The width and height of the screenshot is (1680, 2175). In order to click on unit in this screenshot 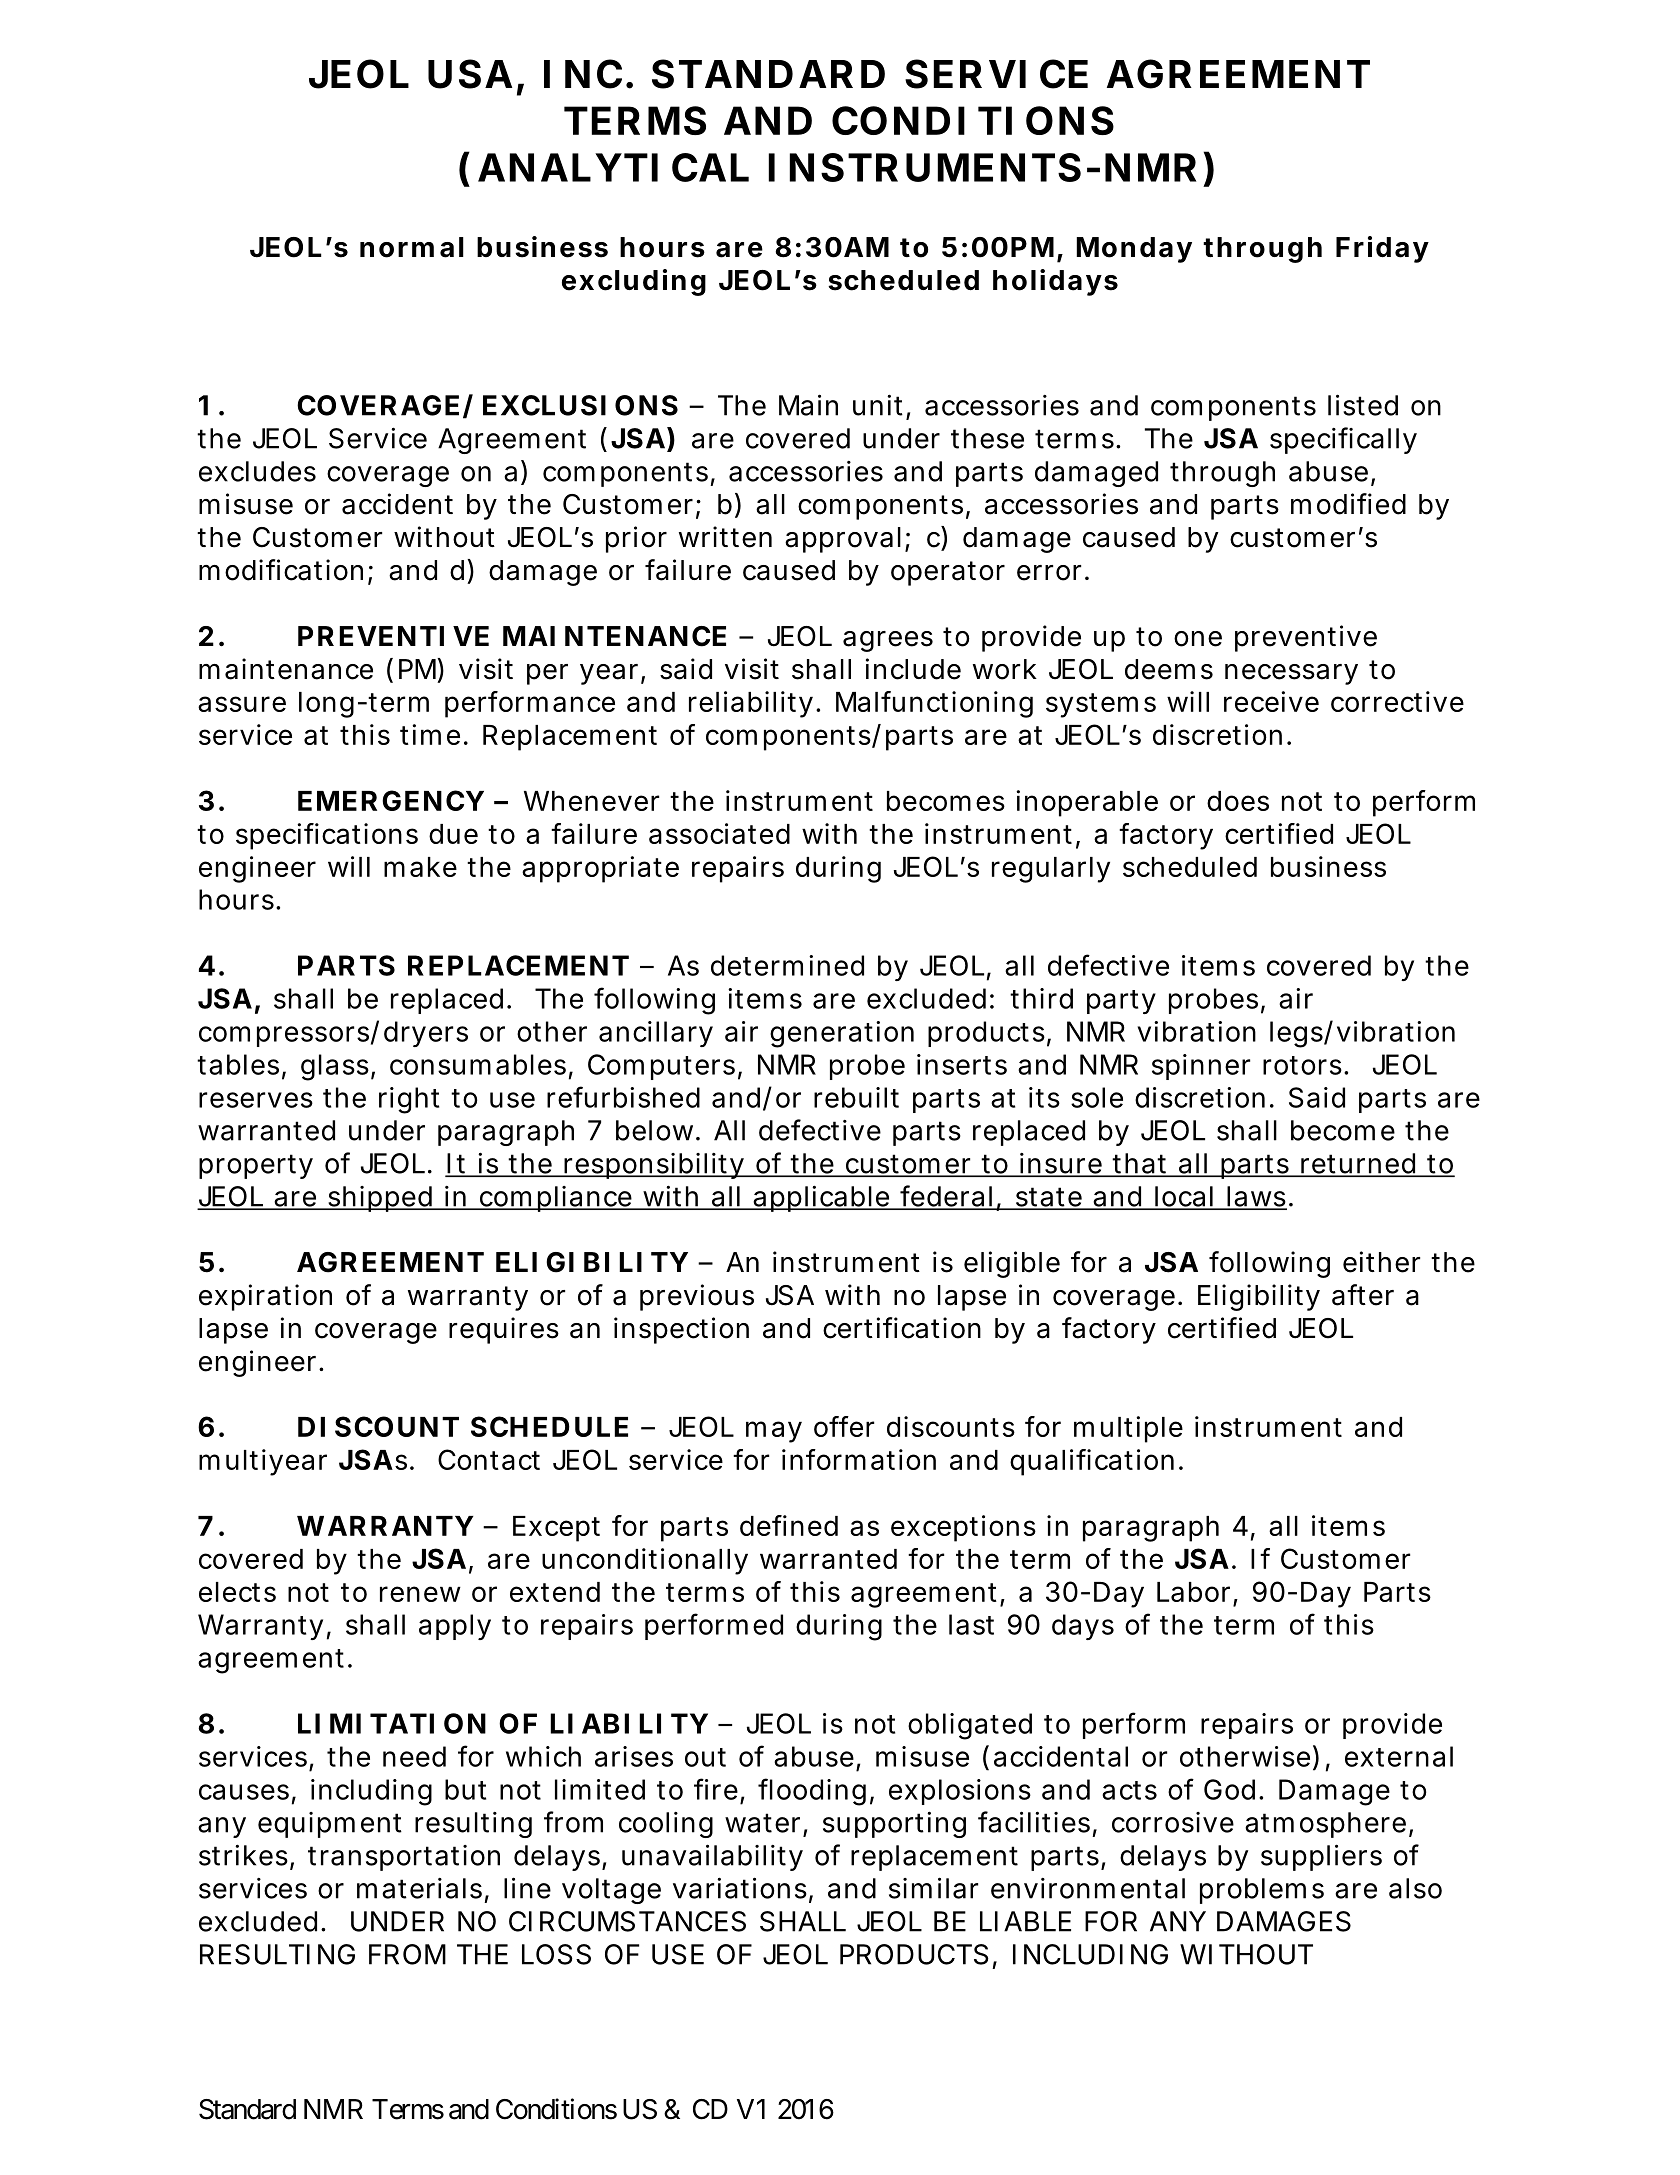, I will do `click(878, 405)`.
